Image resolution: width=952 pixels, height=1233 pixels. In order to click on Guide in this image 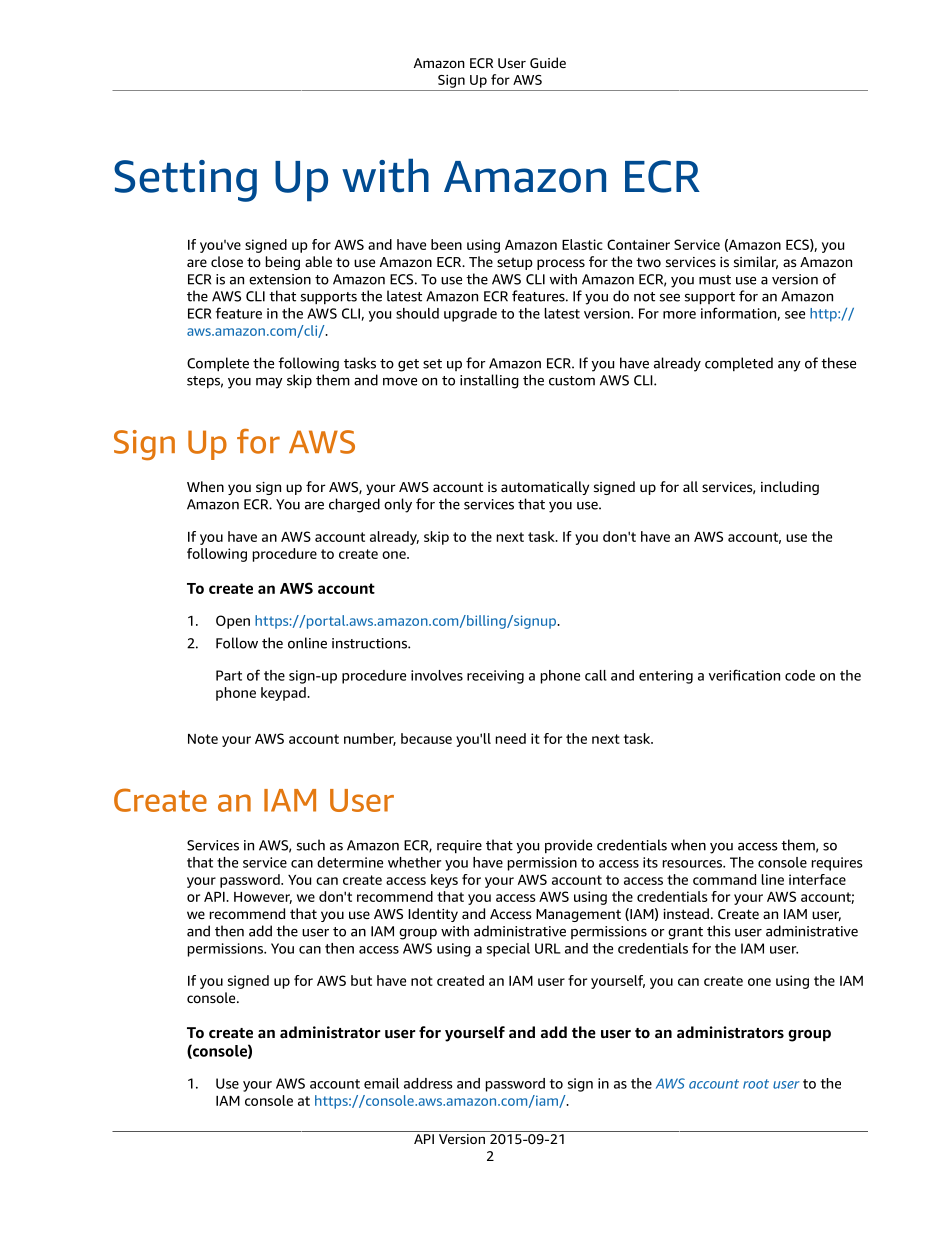, I will do `click(548, 62)`.
